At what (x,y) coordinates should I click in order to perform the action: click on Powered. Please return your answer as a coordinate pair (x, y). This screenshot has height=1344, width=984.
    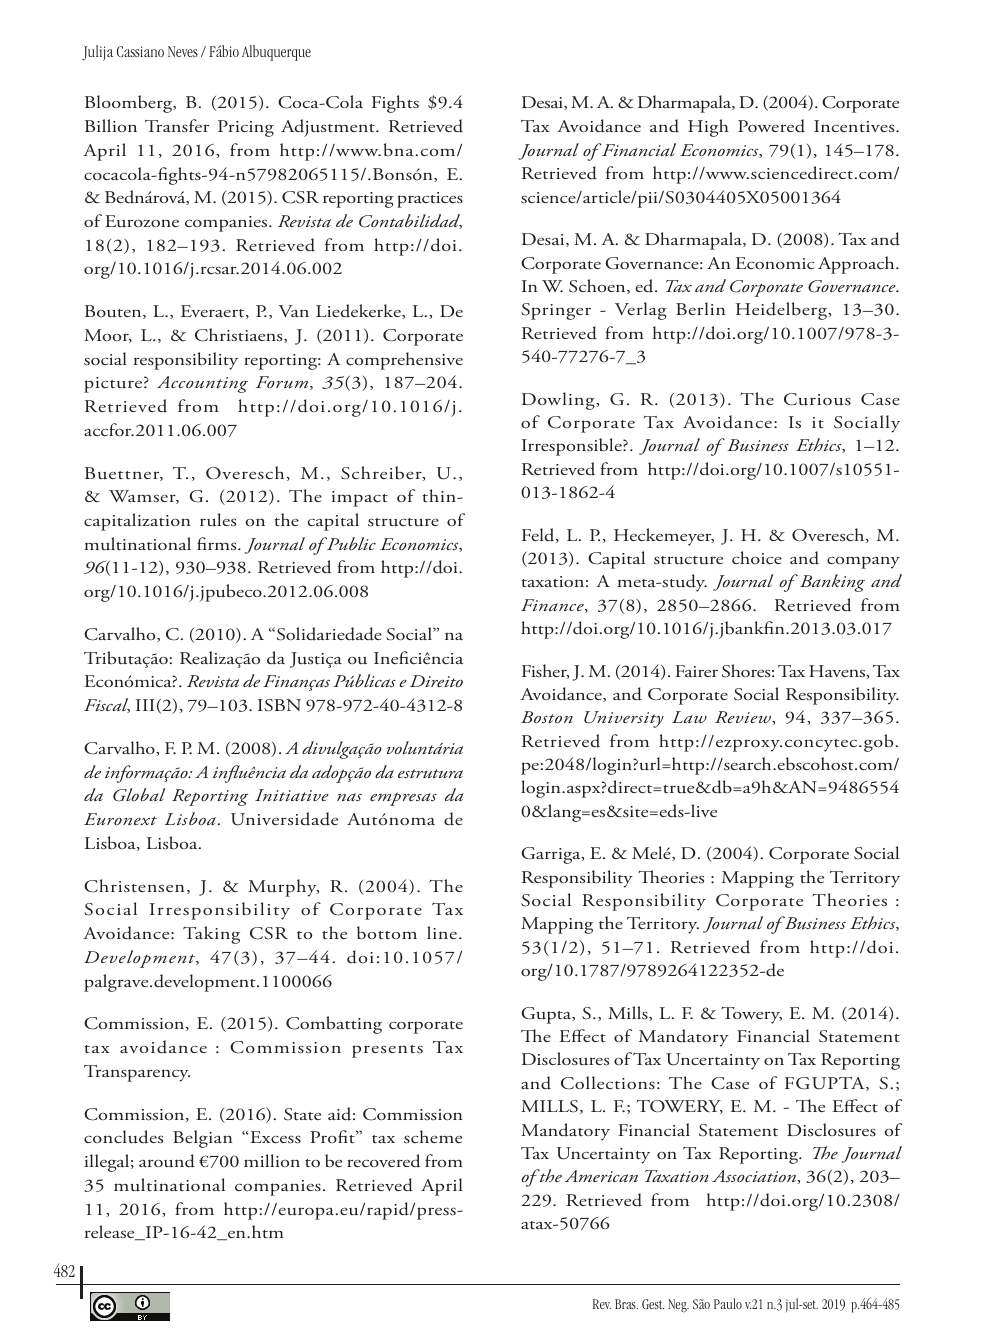
    Looking at the image, I should click on (771, 126).
